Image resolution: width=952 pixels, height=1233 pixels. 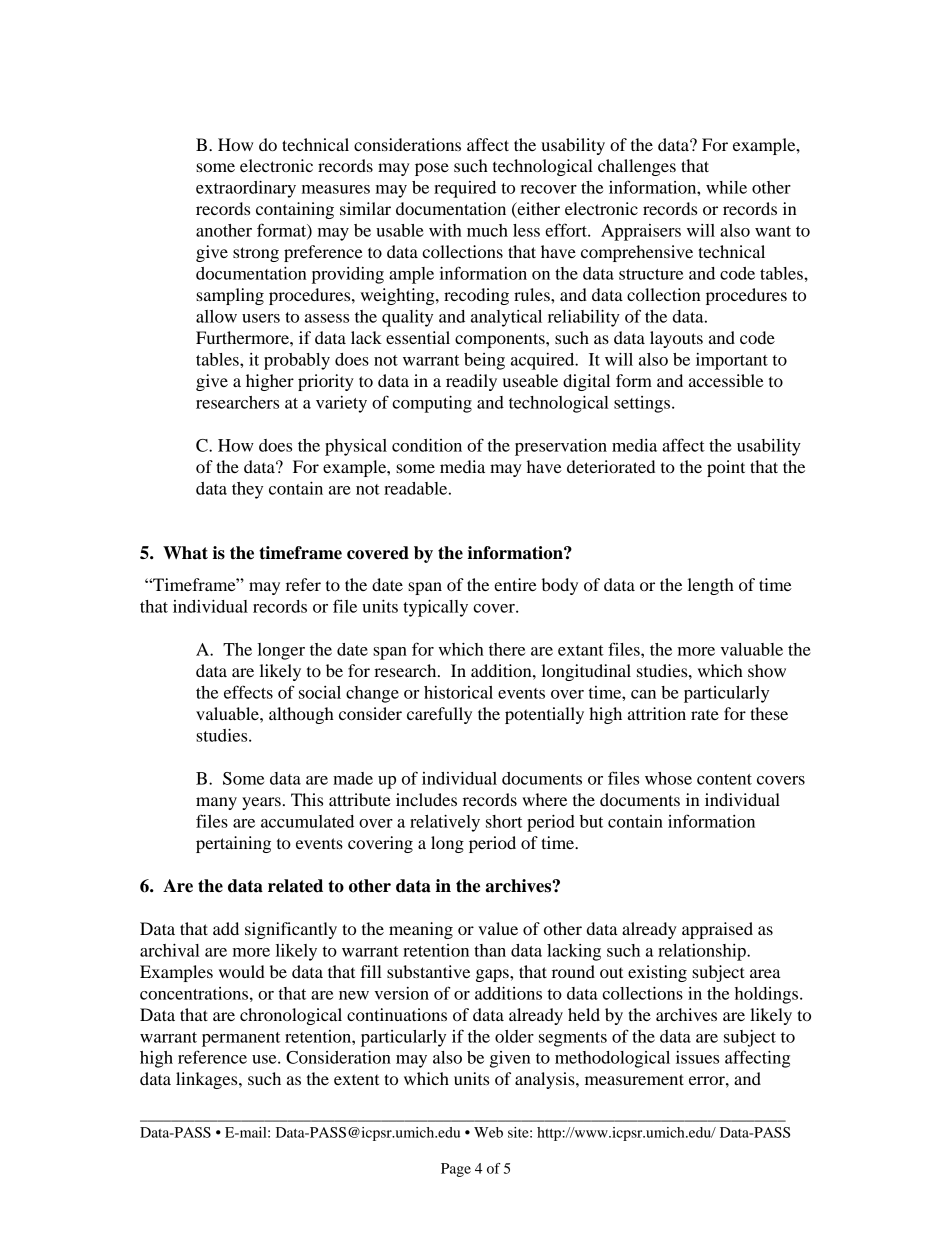 I want to click on linkages, so click(x=208, y=1080).
